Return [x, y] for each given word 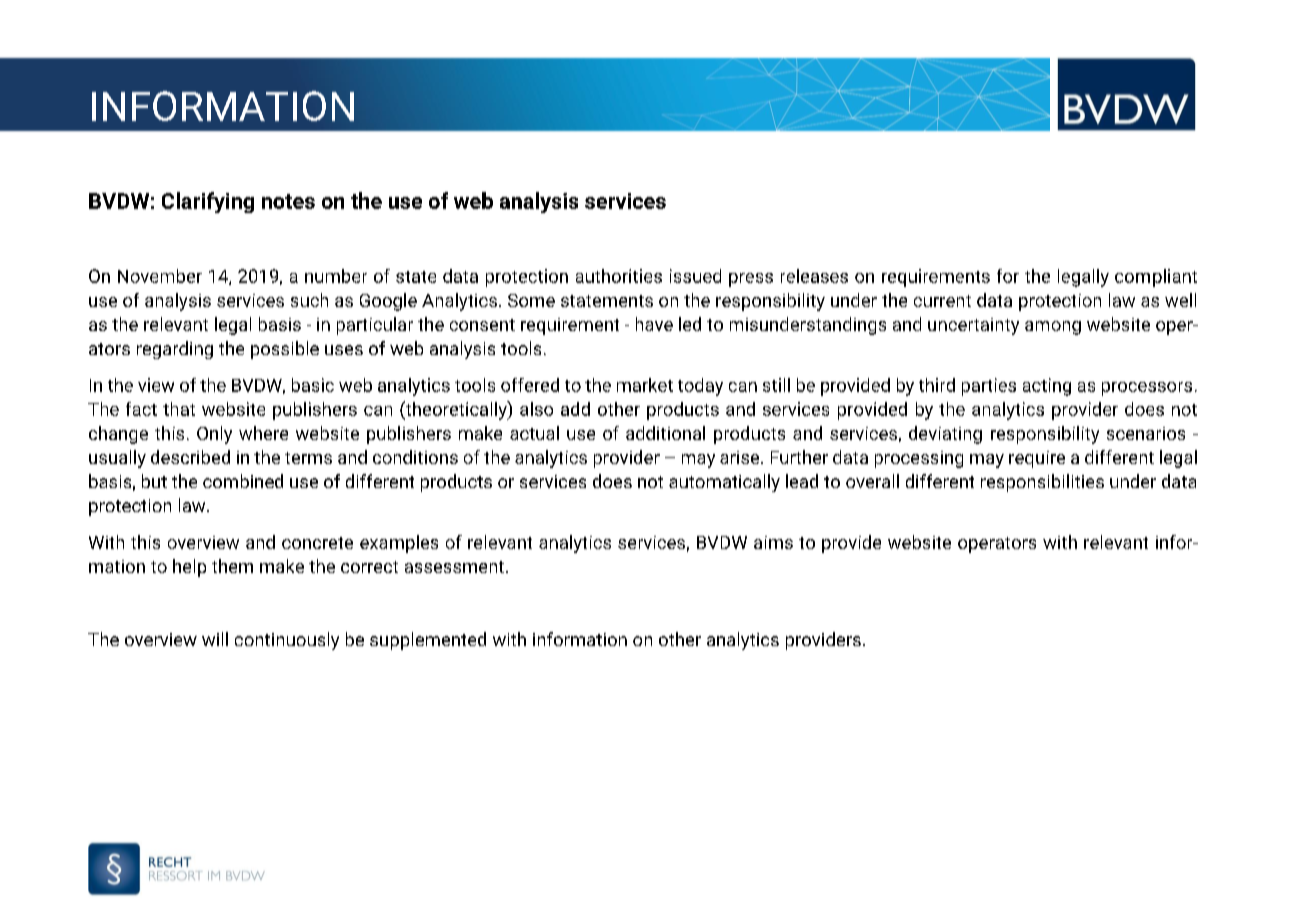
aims [773, 542]
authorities [619, 276]
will [215, 639]
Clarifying [208, 202]
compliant [1156, 278]
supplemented [428, 641]
